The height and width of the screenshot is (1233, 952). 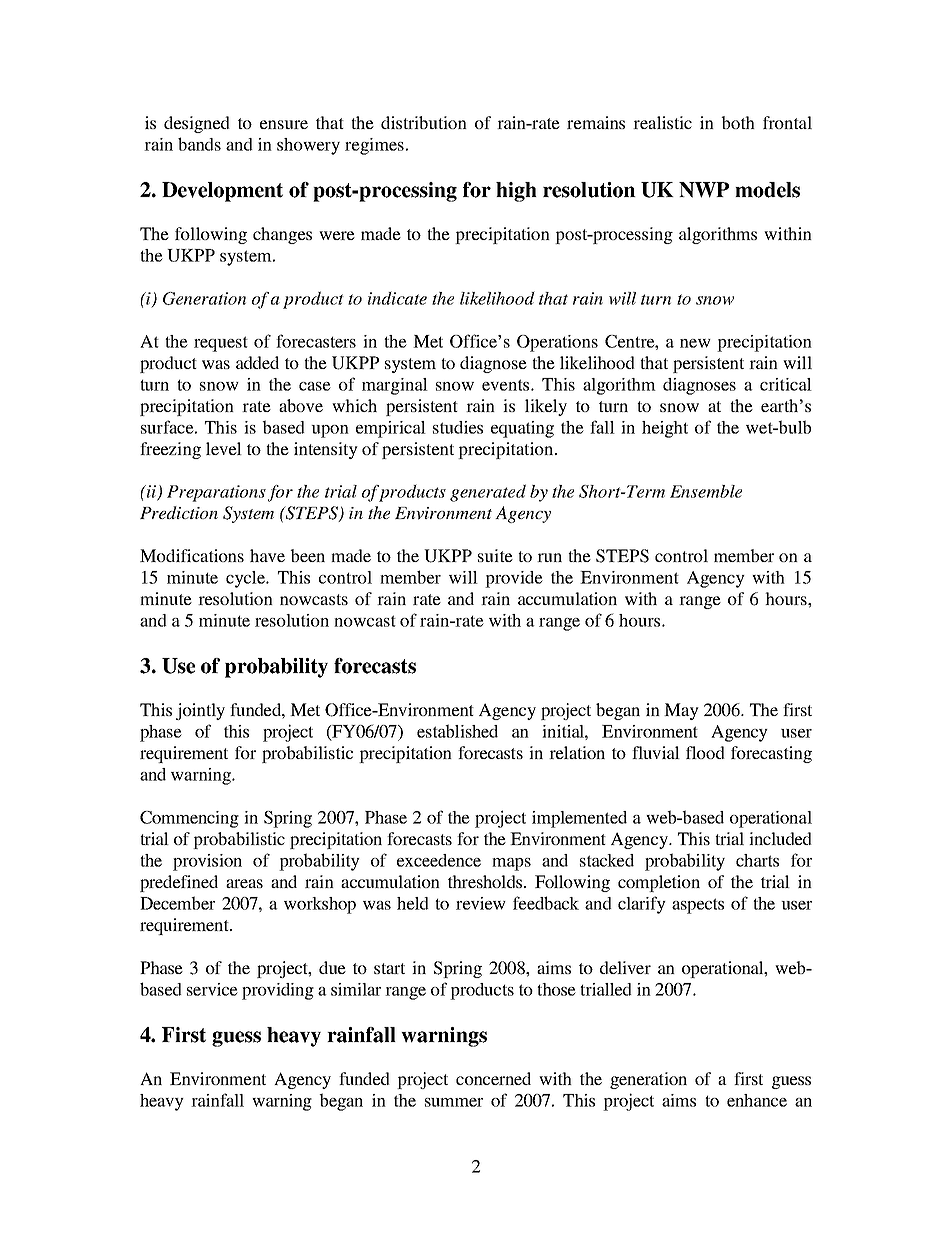 What do you see at coordinates (199, 144) in the screenshot?
I see `bands` at bounding box center [199, 144].
